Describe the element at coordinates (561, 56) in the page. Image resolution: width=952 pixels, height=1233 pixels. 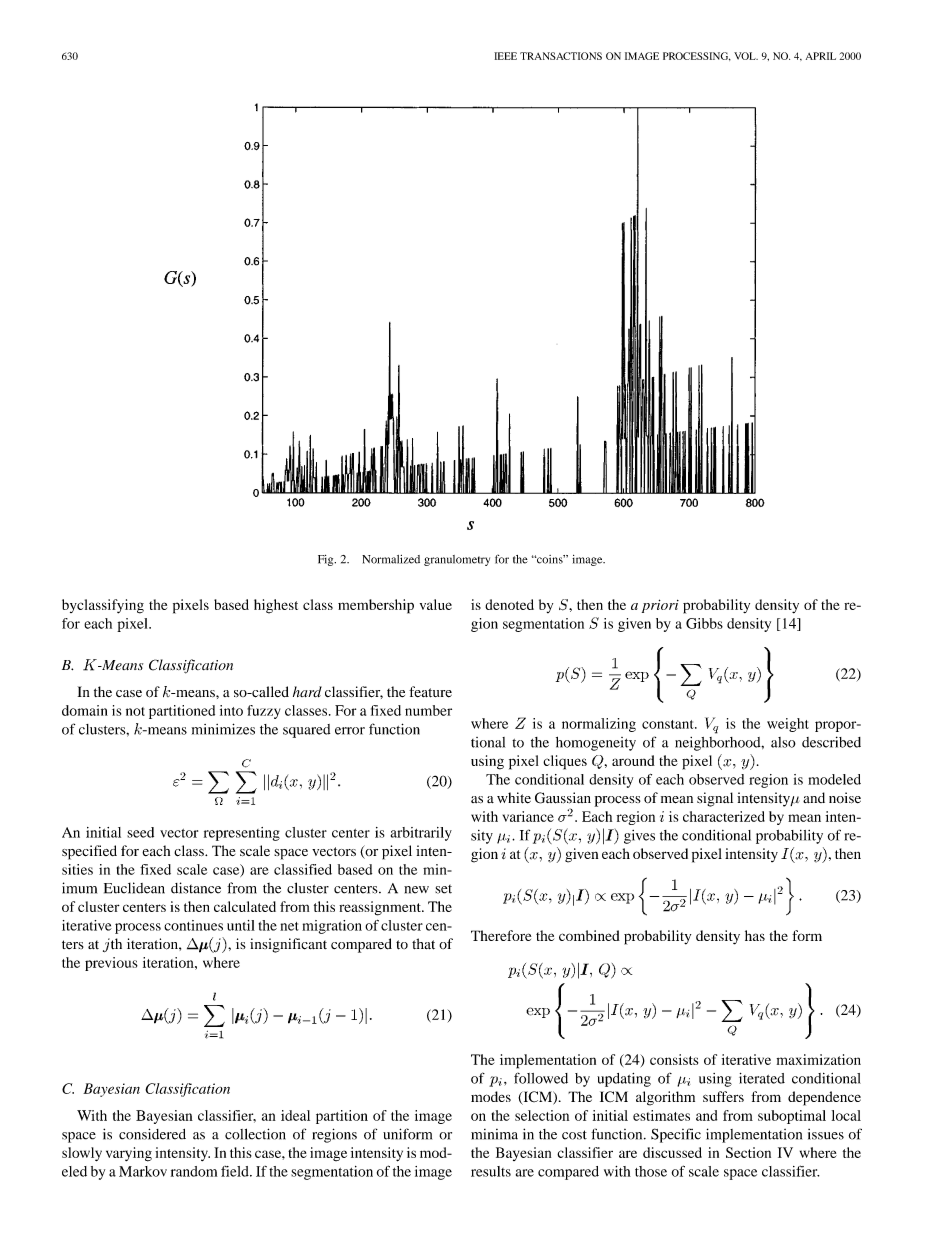
I see `TRANSACTIONS` at that location.
